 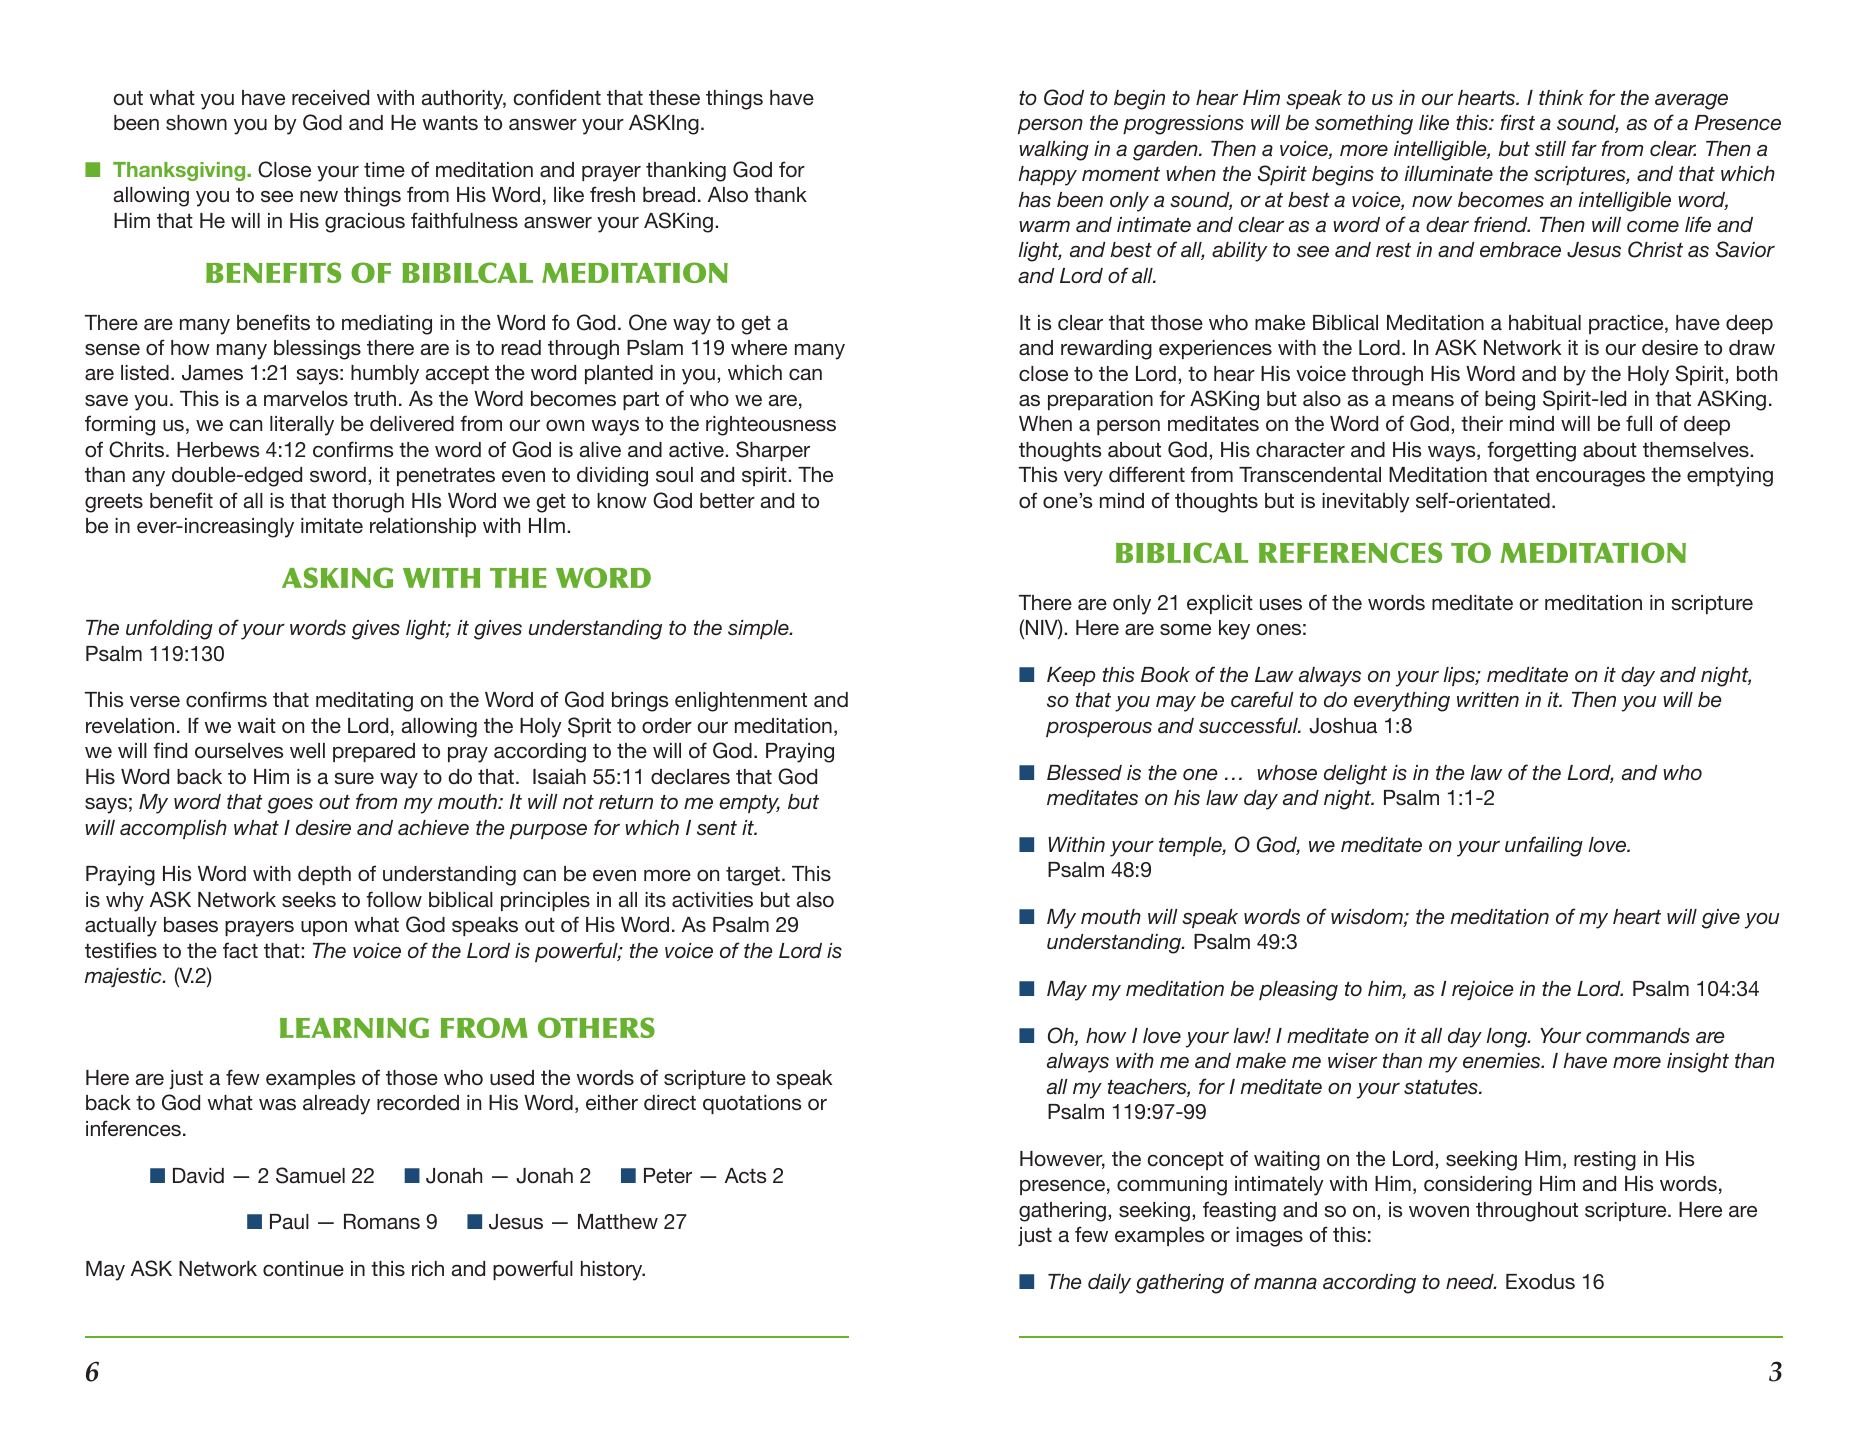 I want to click on meditating, so click(x=364, y=702).
